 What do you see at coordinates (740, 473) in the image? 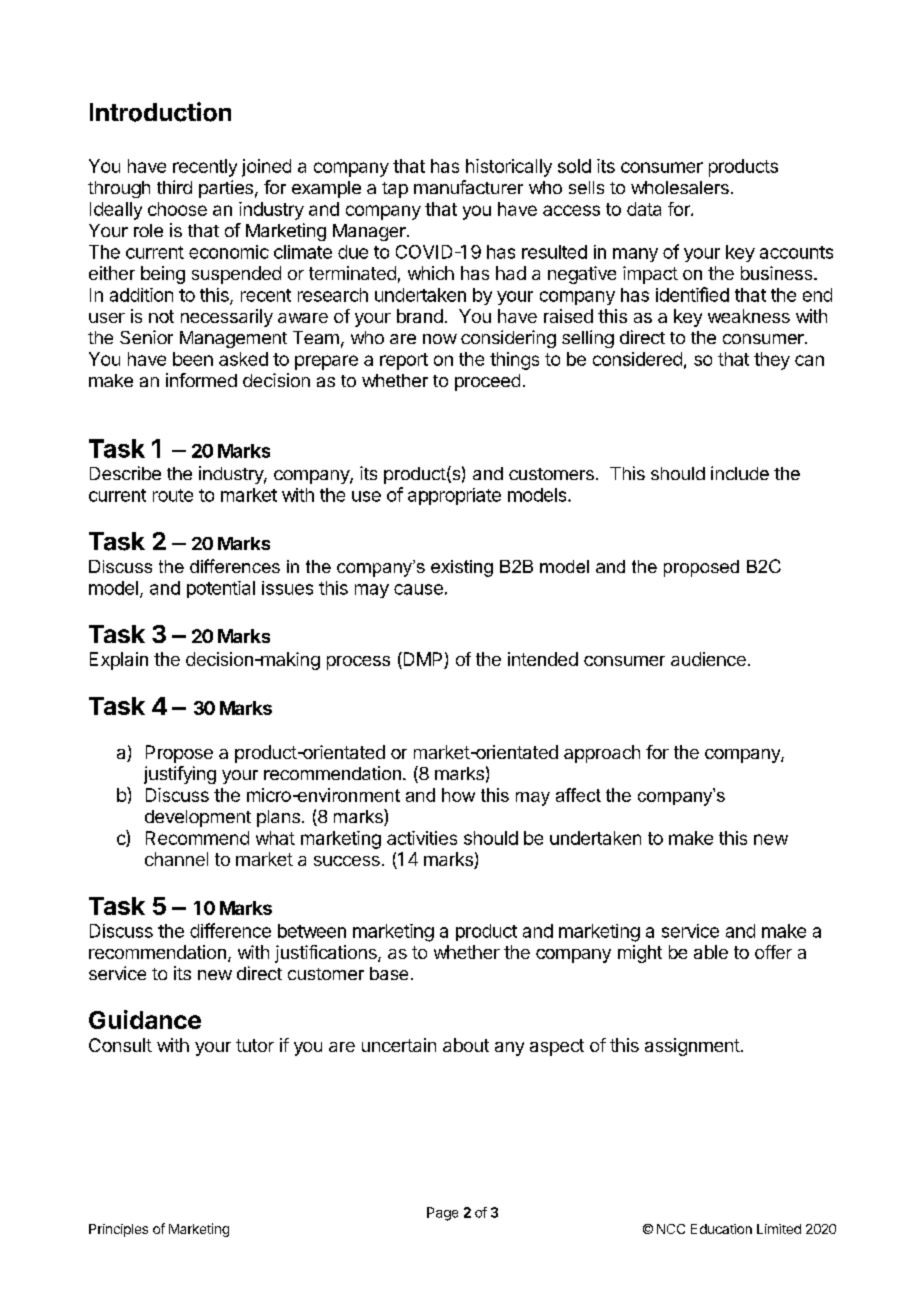
I see `include` at bounding box center [740, 473].
